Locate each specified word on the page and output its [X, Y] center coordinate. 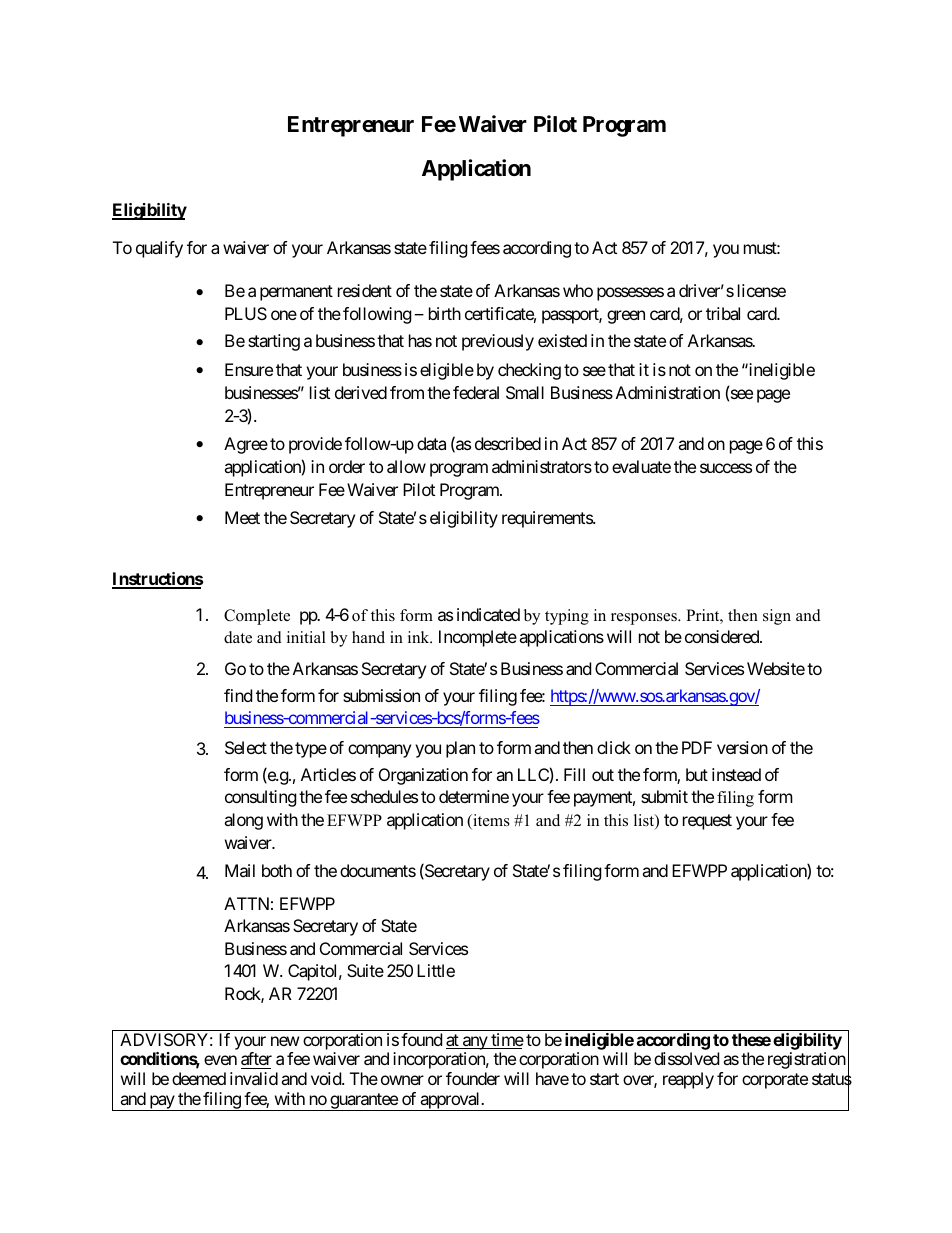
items [490, 821]
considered [723, 636]
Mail [240, 870]
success [726, 468]
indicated [488, 614]
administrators [542, 466]
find [238, 695]
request [707, 822]
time [506, 1041]
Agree [246, 445]
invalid [254, 1078]
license [762, 290]
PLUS [246, 313]
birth [445, 313]
